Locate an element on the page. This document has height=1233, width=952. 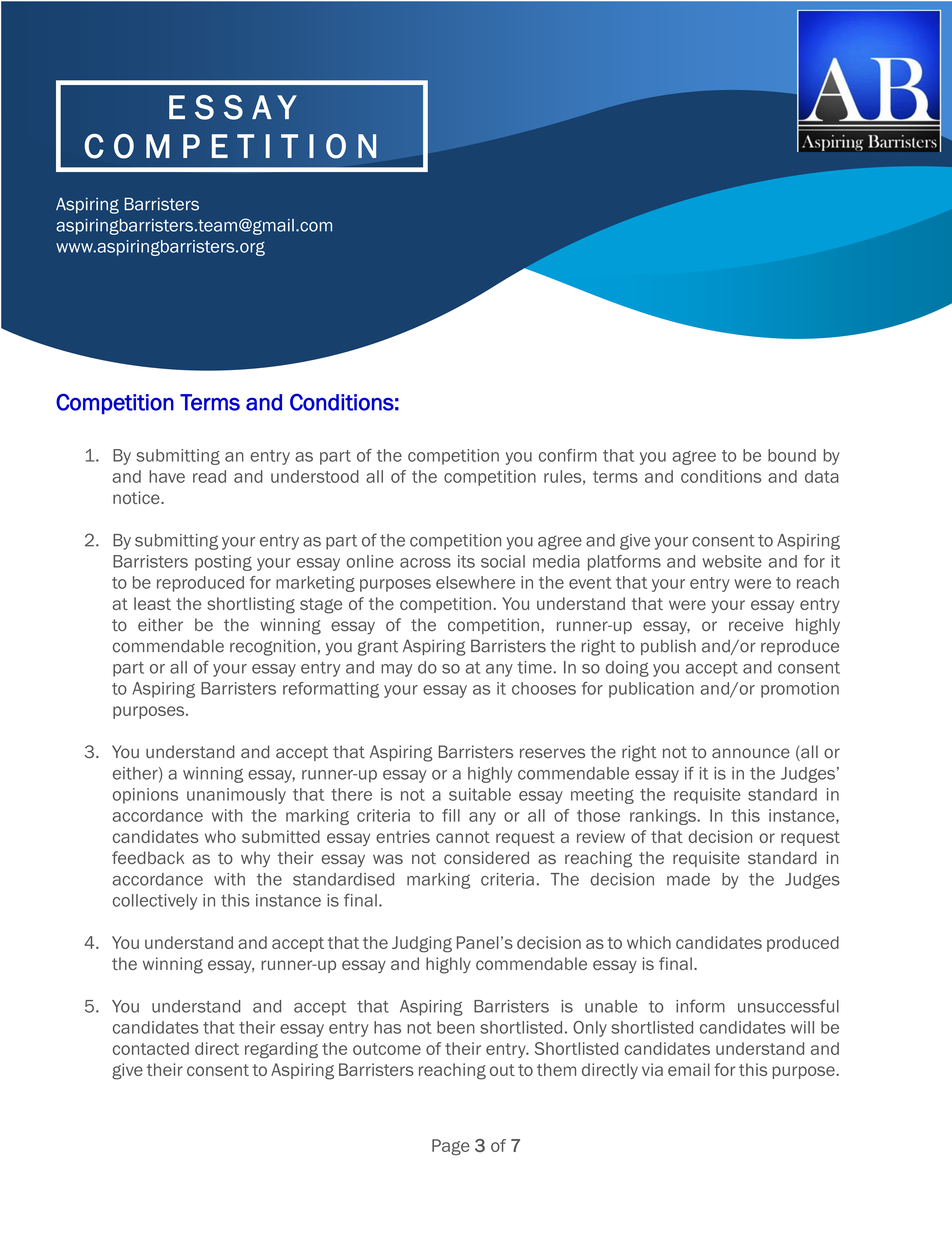
bound is located at coordinates (792, 455).
